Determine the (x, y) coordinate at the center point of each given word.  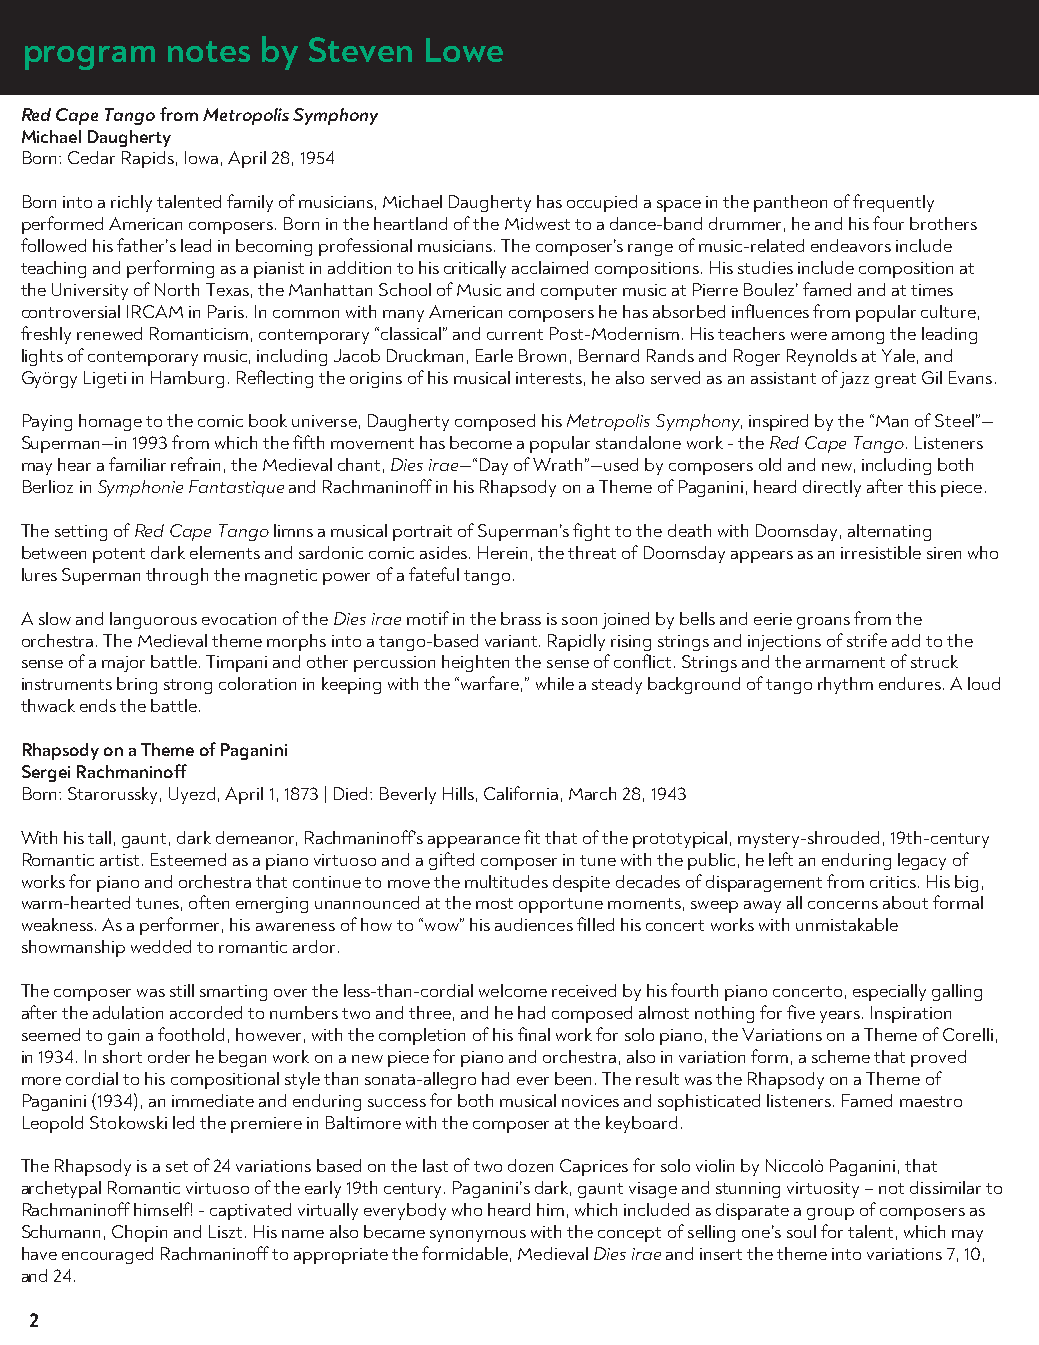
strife (867, 640)
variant (512, 641)
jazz (854, 380)
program (90, 58)
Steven (360, 49)
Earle (494, 355)
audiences (534, 924)
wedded (161, 946)
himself (163, 1209)
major (123, 664)
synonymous (478, 1236)
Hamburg (187, 379)
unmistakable (847, 924)
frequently (893, 203)
